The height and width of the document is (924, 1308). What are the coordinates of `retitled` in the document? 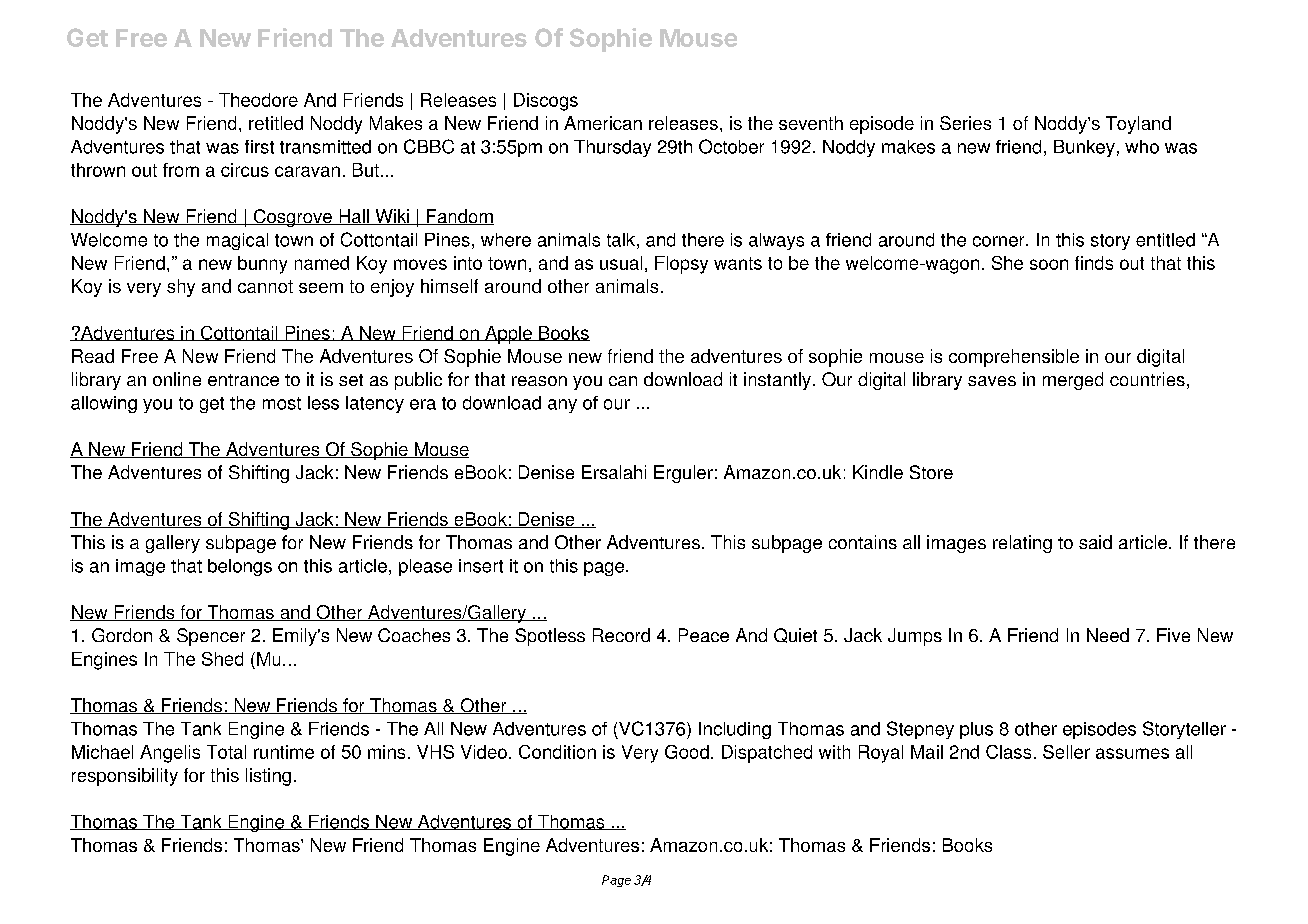 It's located at (276, 123).
